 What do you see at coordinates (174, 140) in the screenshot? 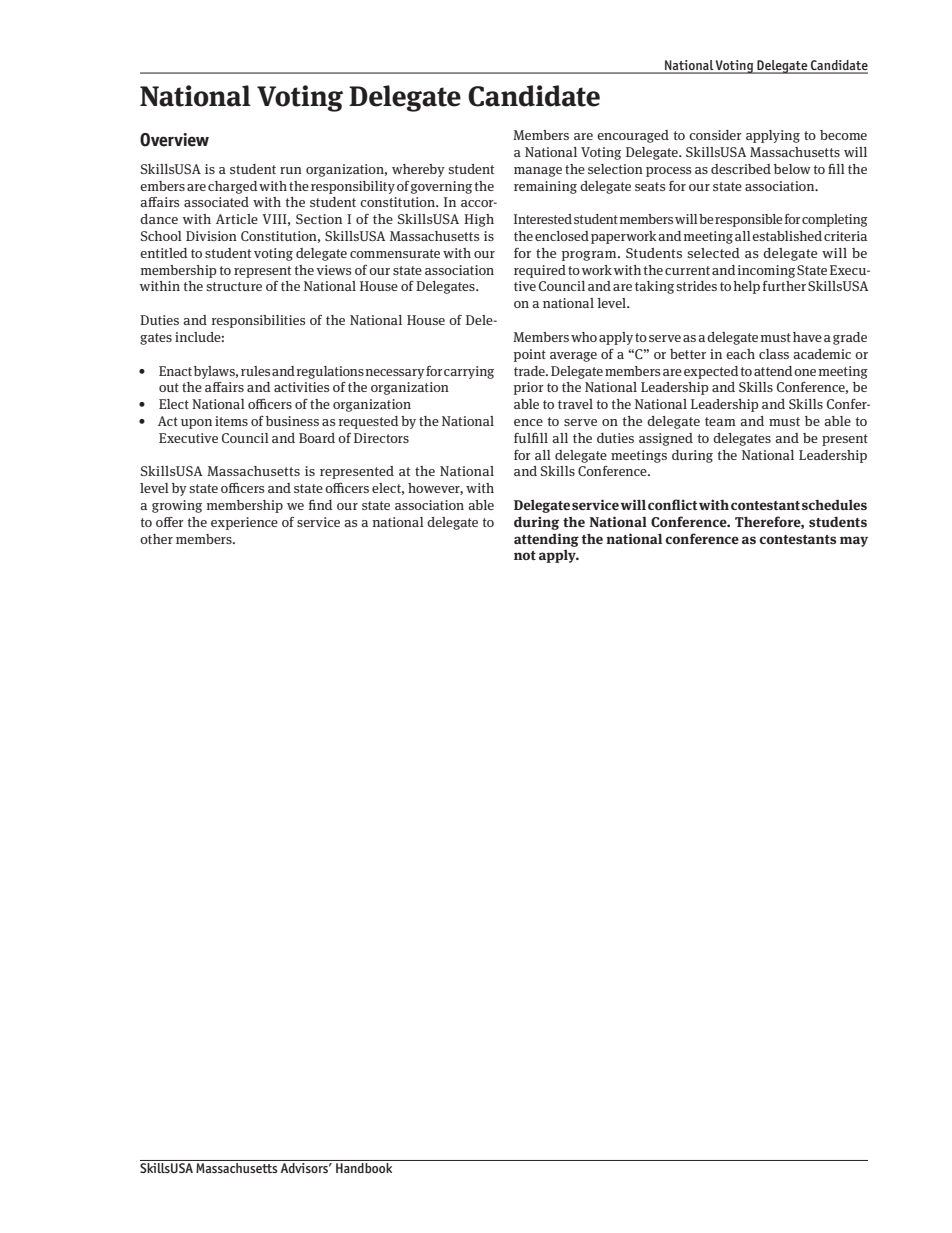
I see `Overview` at bounding box center [174, 140].
